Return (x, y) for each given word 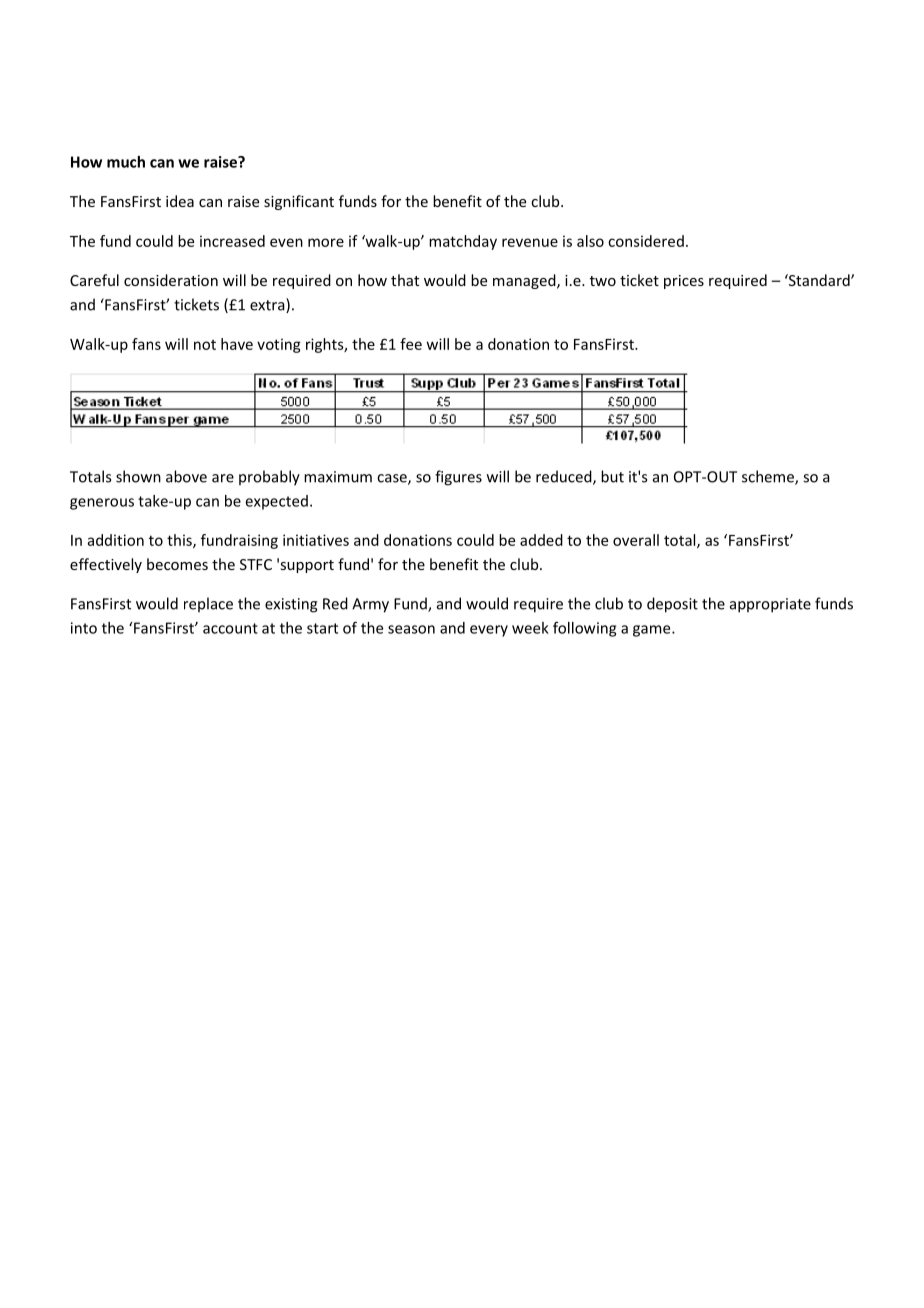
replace (208, 604)
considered (646, 241)
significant (299, 202)
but (612, 476)
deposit (672, 605)
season (411, 629)
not (205, 345)
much (126, 162)
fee (411, 344)
